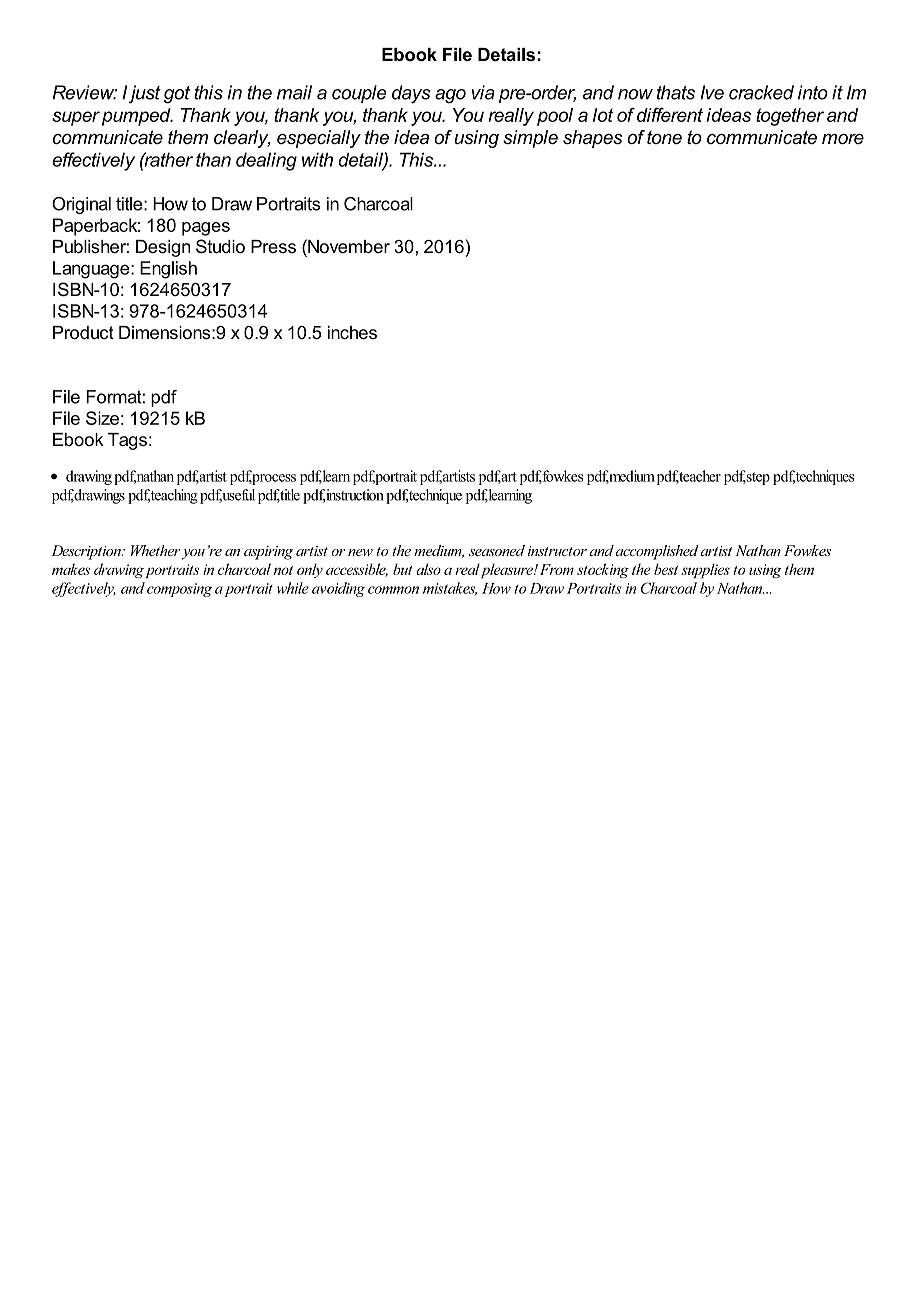 The height and width of the image is (1308, 924). What do you see at coordinates (137, 117) in the image?
I see `pumped` at bounding box center [137, 117].
